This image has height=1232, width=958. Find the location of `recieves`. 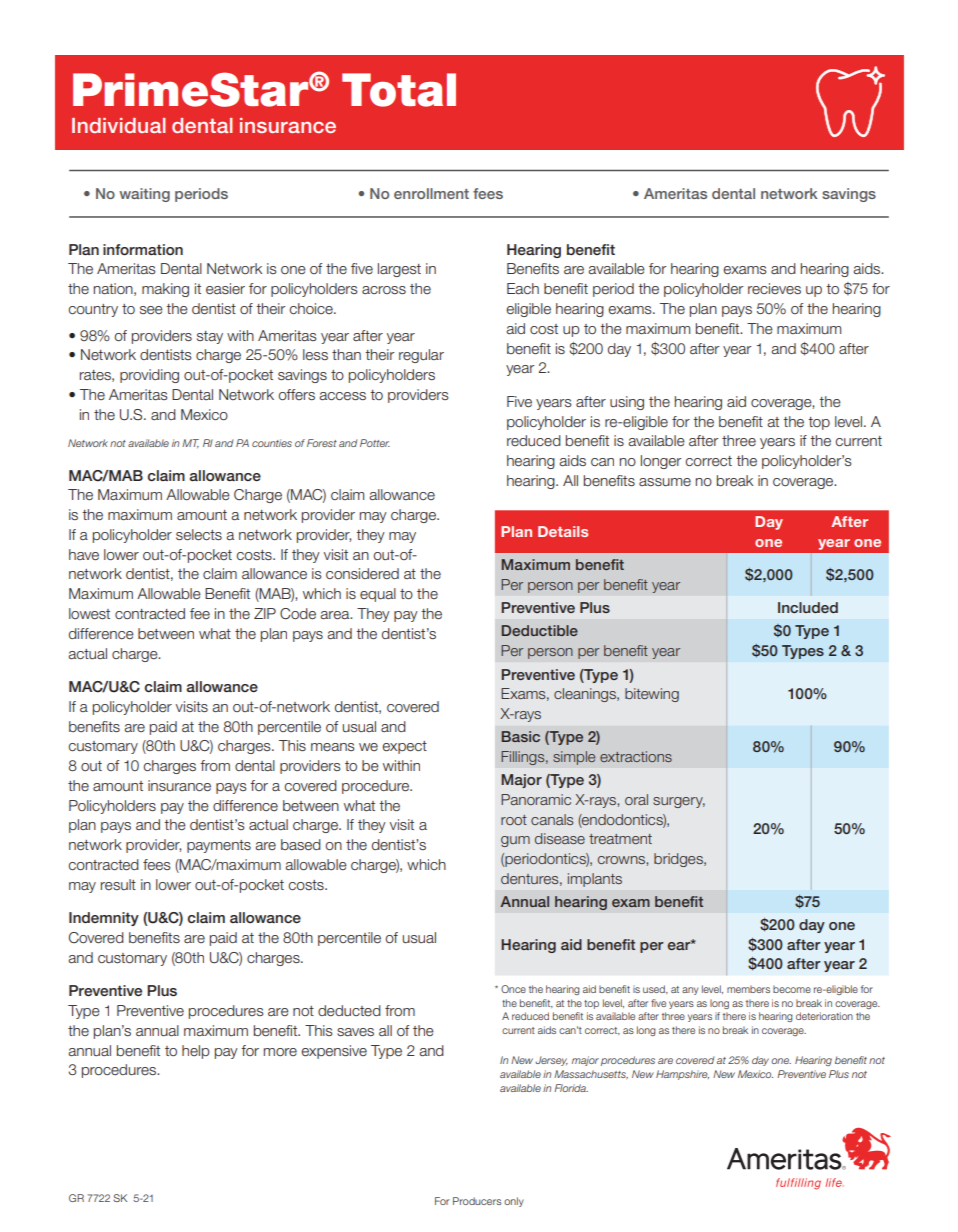

recieves is located at coordinates (774, 288).
